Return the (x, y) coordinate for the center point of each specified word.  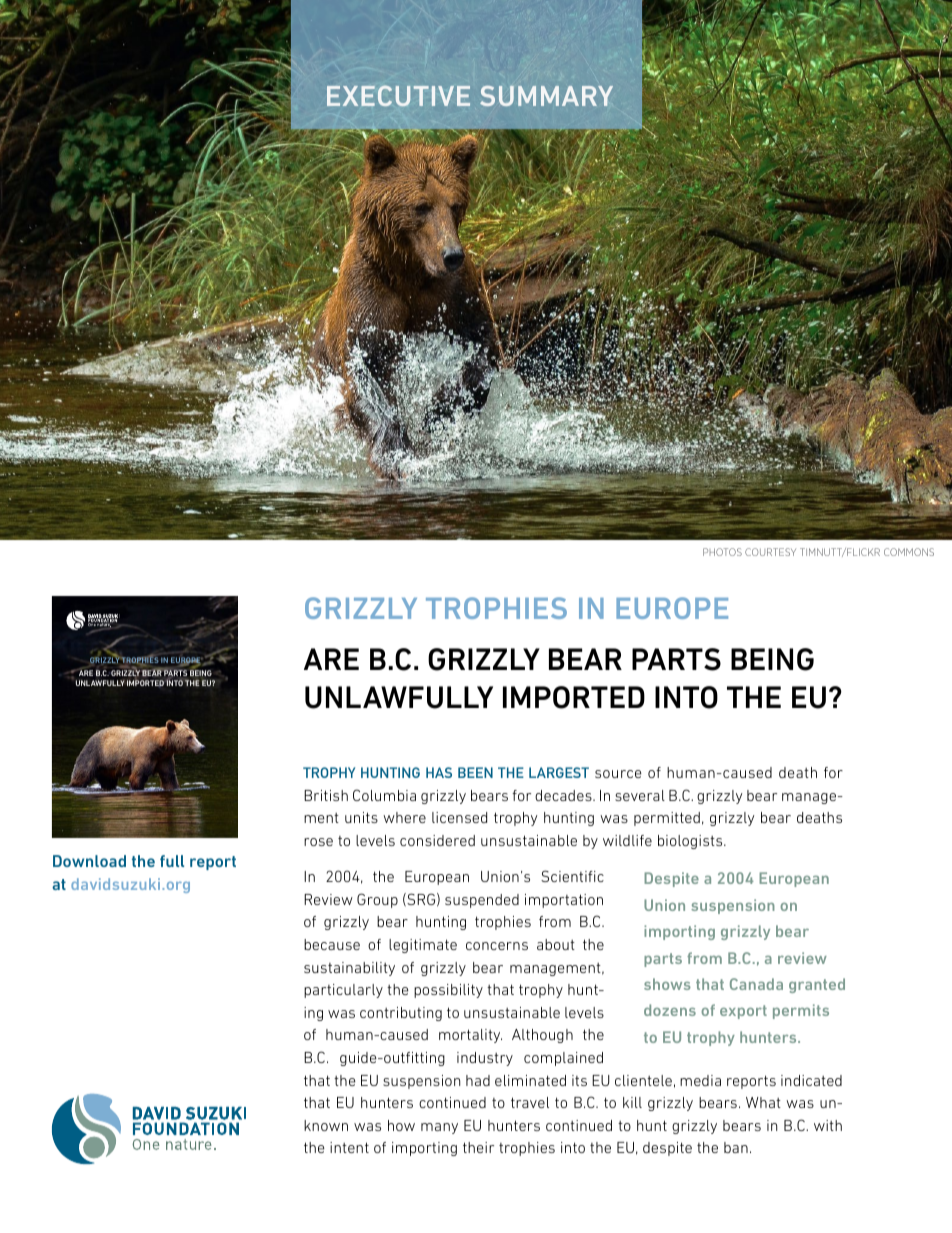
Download (89, 861)
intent (349, 1147)
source (618, 774)
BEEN (475, 772)
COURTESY (770, 552)
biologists (691, 842)
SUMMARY (546, 96)
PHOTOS (722, 552)
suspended (482, 901)
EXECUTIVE (398, 95)
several (640, 795)
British (326, 795)
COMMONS (909, 552)
